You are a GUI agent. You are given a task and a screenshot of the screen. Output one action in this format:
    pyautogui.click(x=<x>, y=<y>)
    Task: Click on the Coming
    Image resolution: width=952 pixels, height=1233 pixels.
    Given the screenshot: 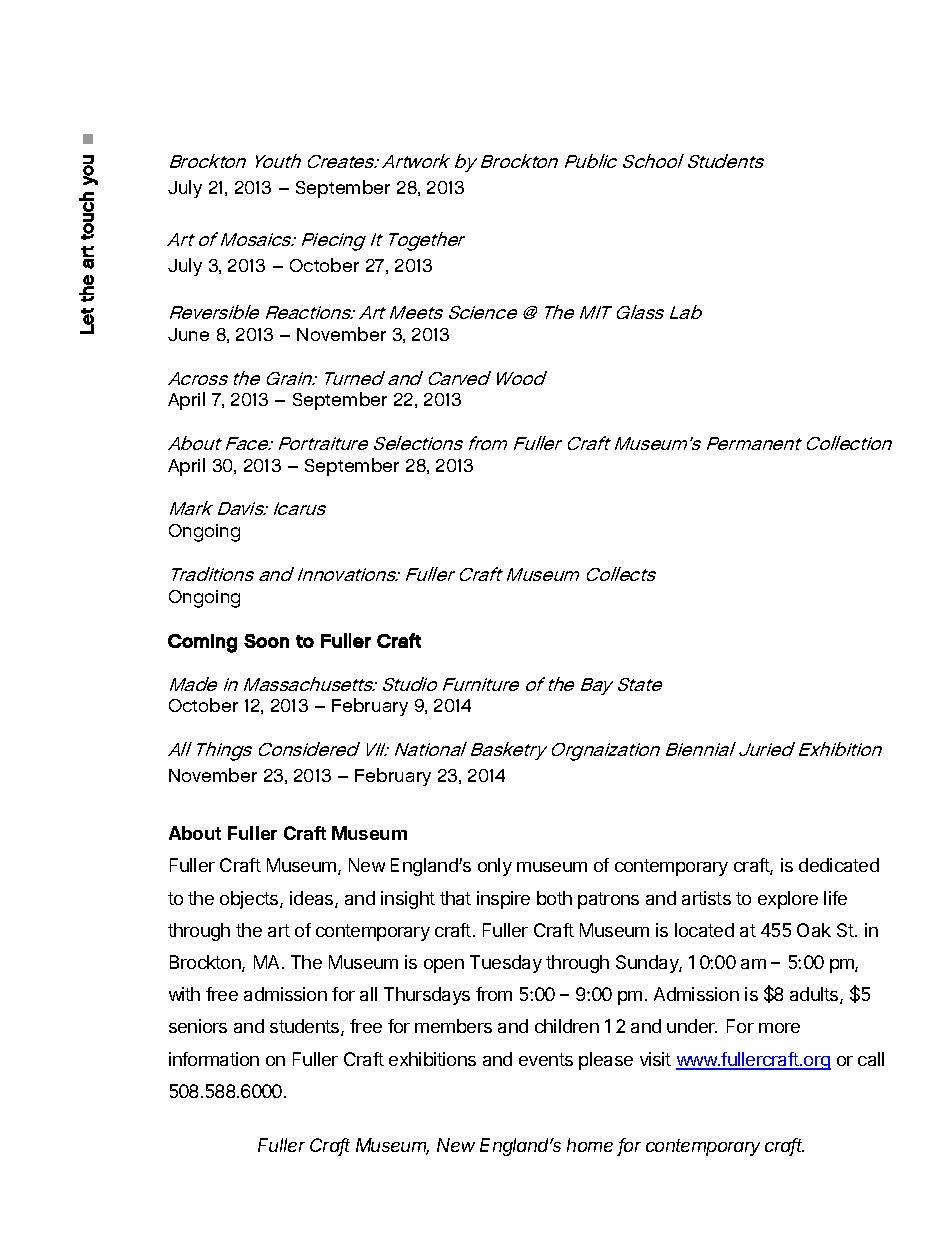 What is the action you would take?
    pyautogui.click(x=202, y=643)
